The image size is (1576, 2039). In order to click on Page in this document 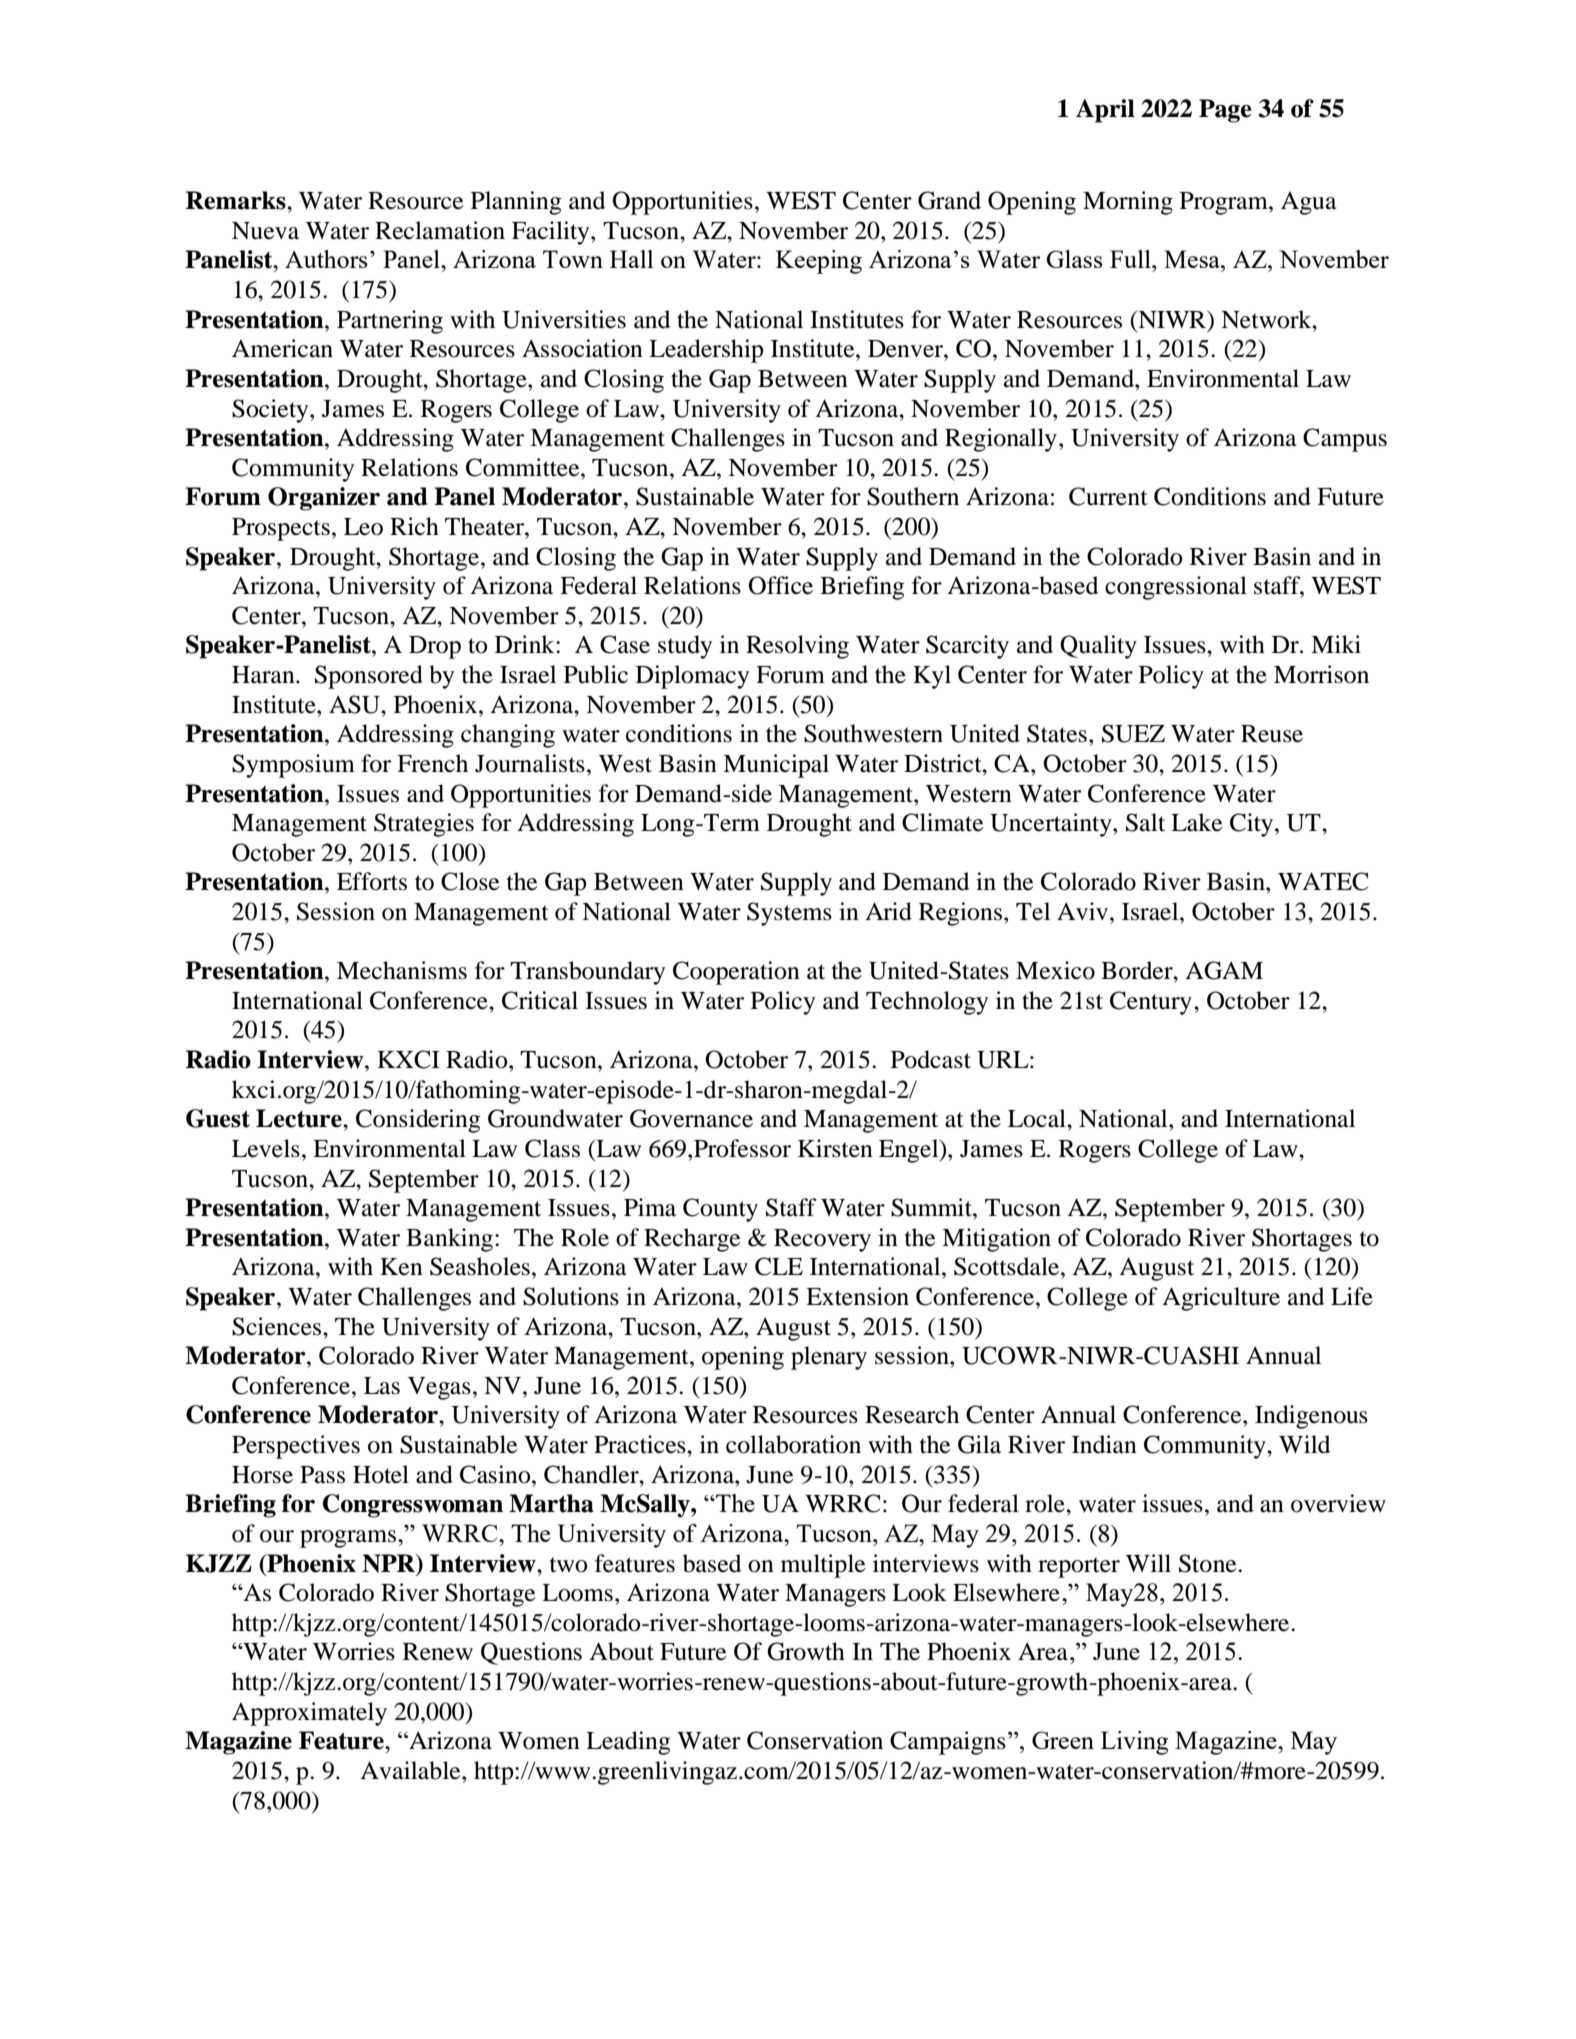, I will do `click(1225, 111)`.
